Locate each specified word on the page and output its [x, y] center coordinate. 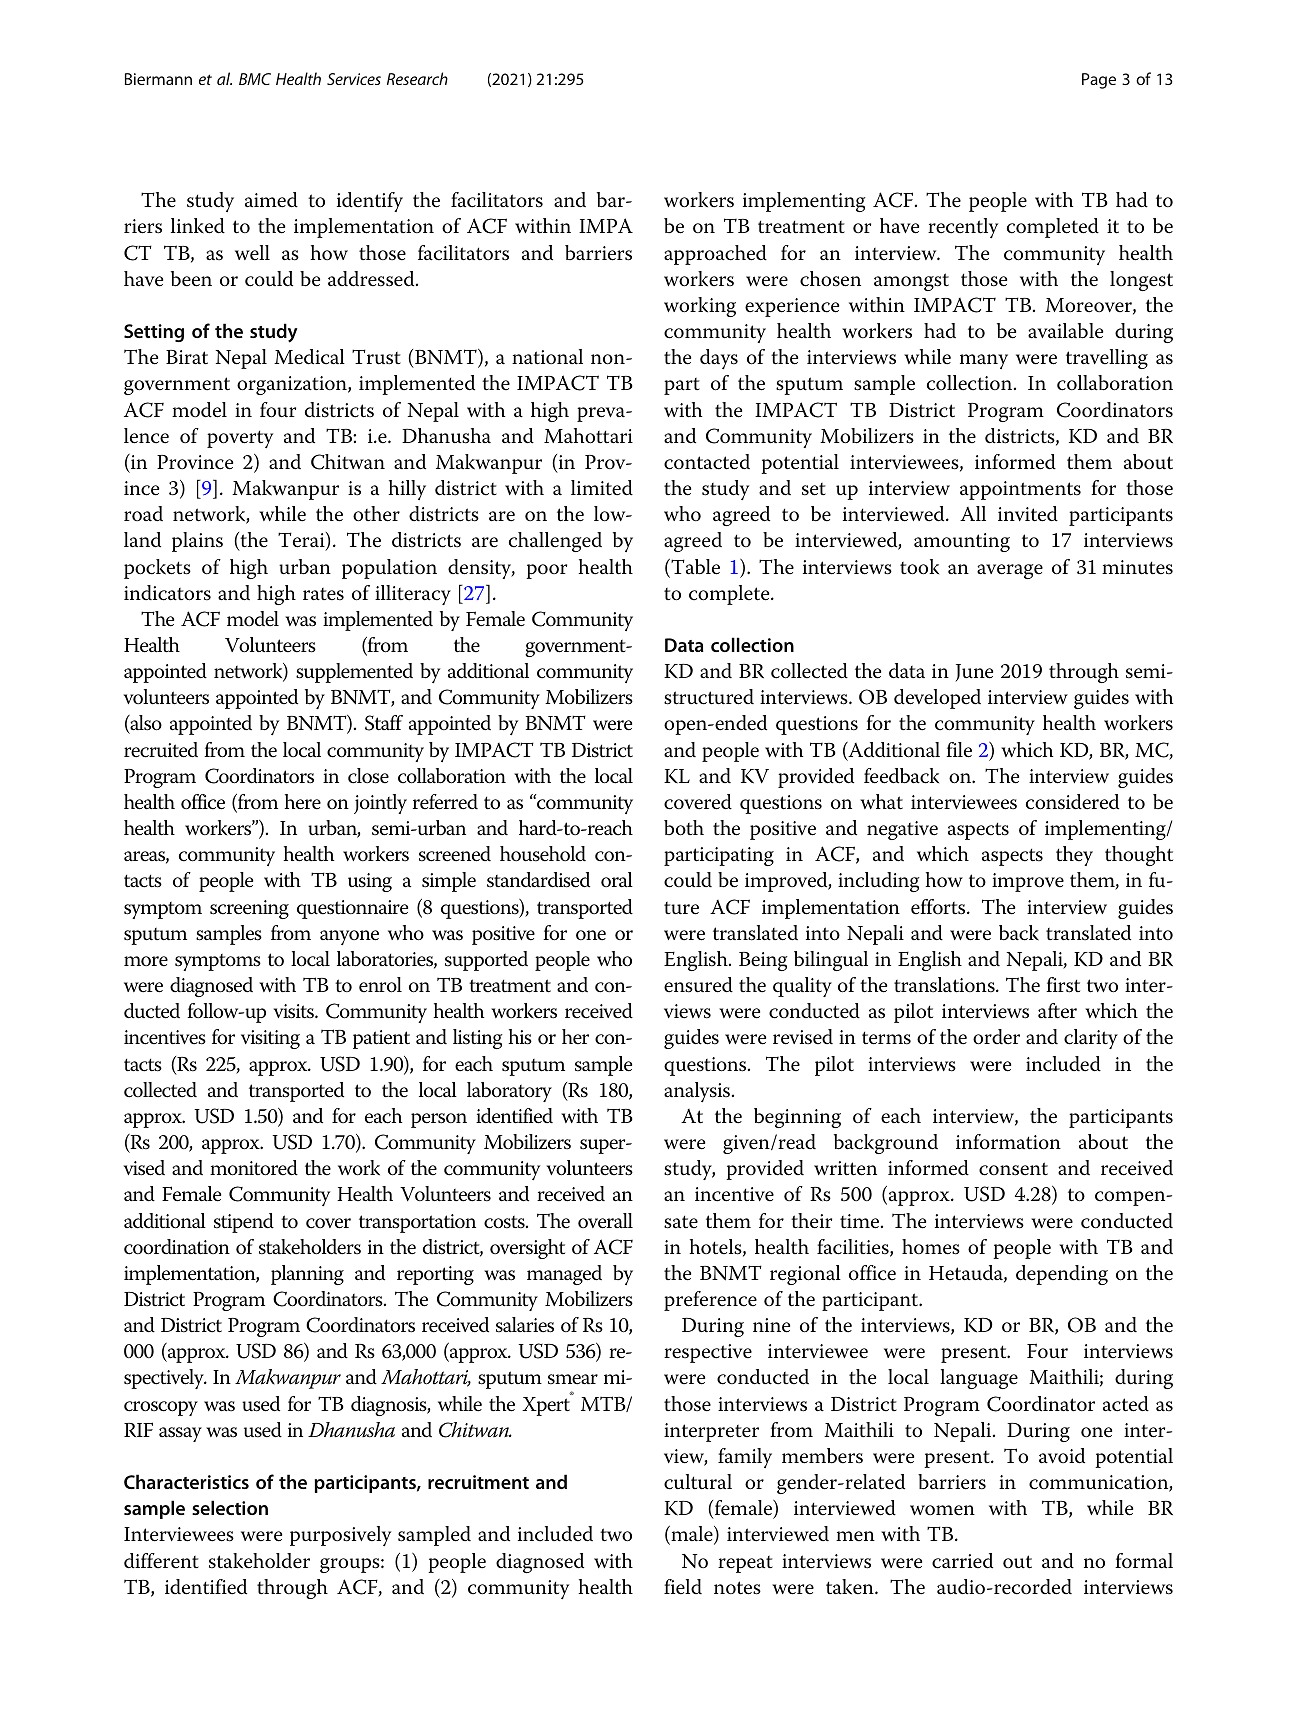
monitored [254, 1168]
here [302, 802]
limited [602, 488]
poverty [240, 439]
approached [715, 255]
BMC [255, 79]
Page [1099, 81]
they [1074, 856]
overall [605, 1221]
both [684, 828]
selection [230, 1507]
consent [1013, 1169]
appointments [1020, 490]
